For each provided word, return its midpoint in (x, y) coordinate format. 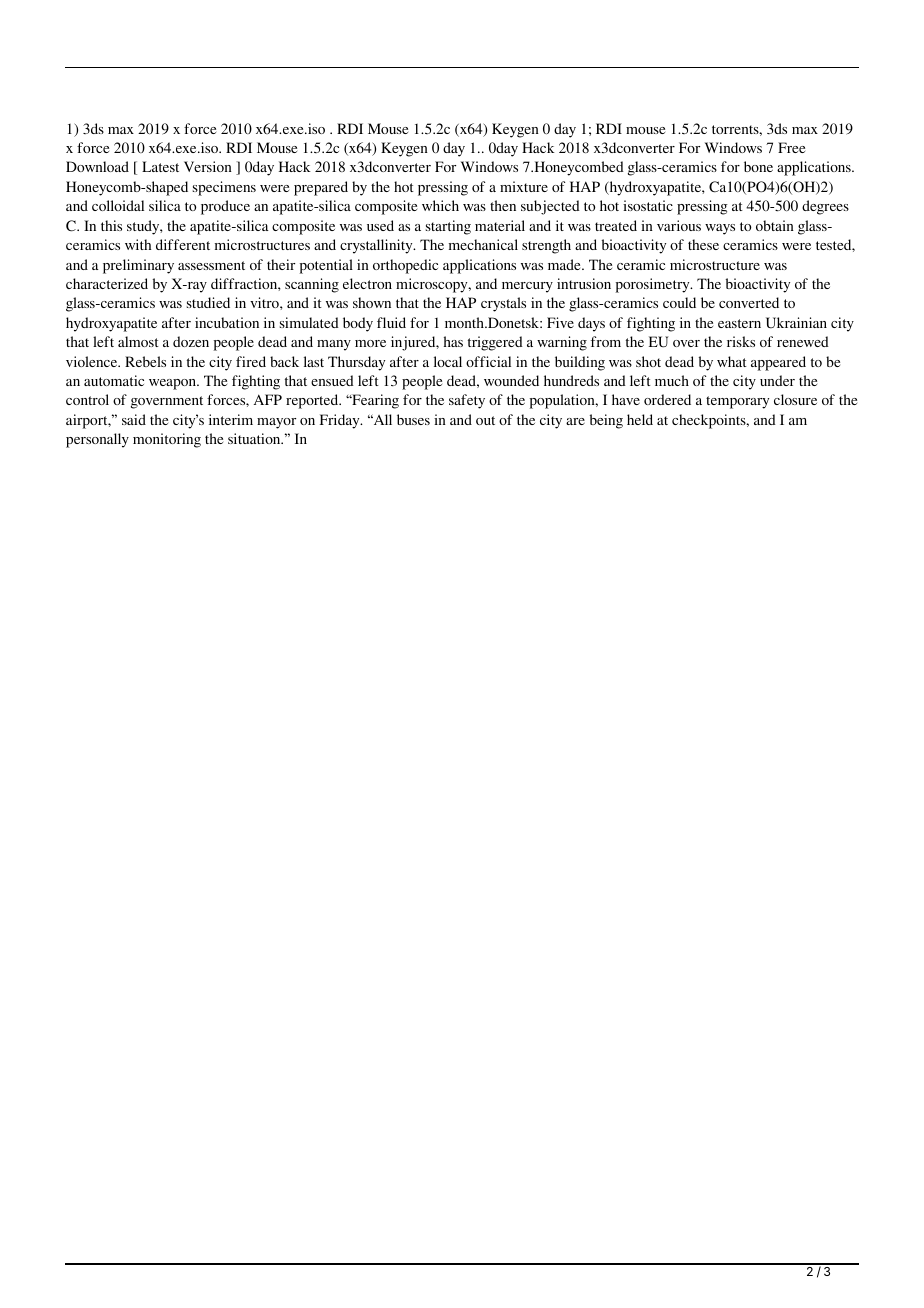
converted (749, 302)
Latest (160, 166)
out (485, 420)
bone (758, 166)
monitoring (167, 440)
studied (208, 302)
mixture (524, 186)
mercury (527, 287)
